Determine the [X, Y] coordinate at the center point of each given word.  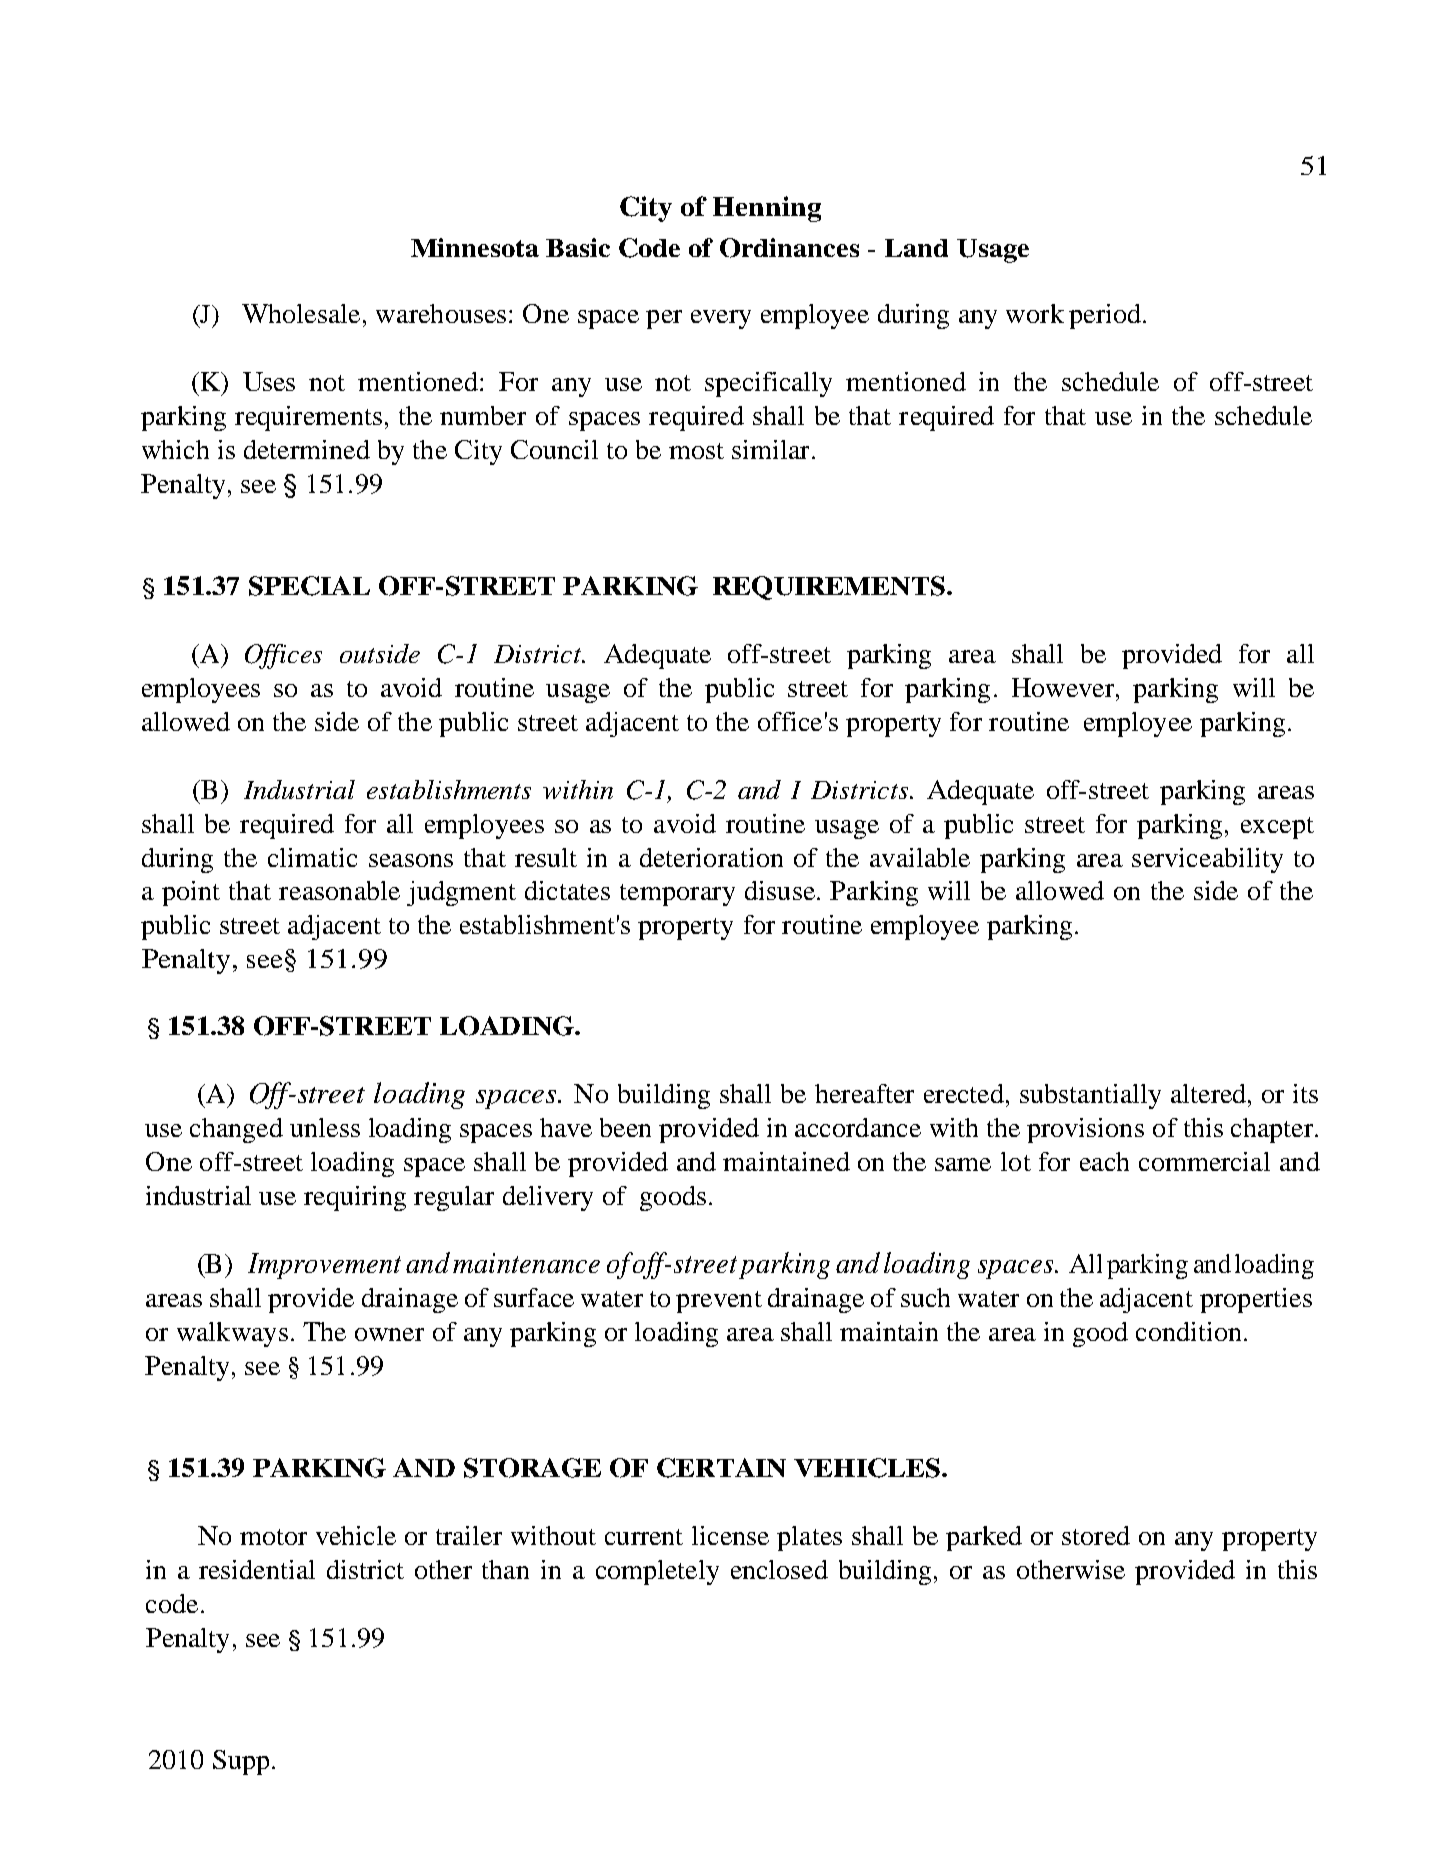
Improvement [324, 1266]
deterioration [711, 857]
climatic [312, 857]
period [1105, 316]
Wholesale [301, 313]
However [1064, 687]
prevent [719, 1302]
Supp [241, 1762]
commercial [1204, 1161]
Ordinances [789, 248]
